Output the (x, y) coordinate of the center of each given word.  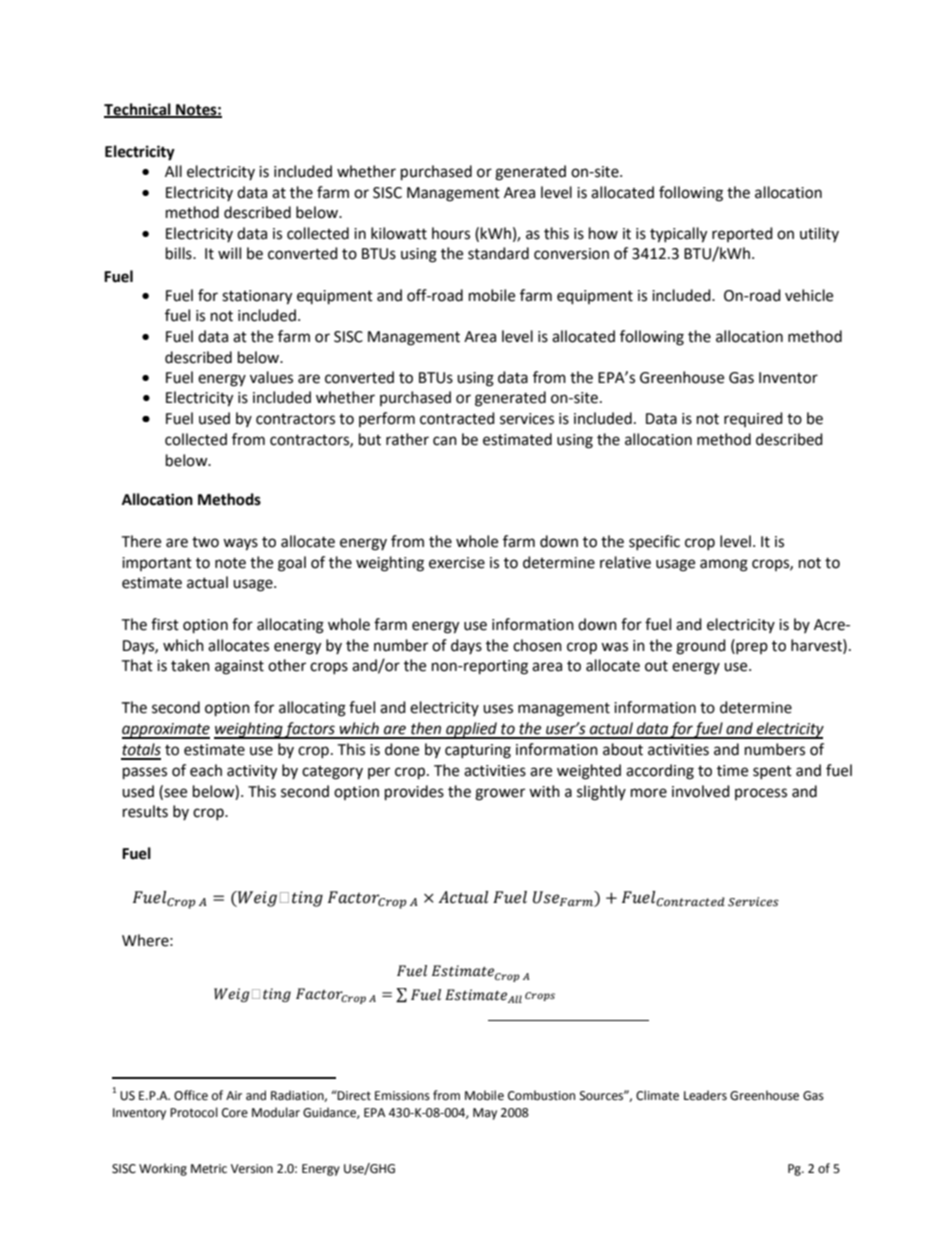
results (145, 811)
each (206, 770)
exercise (457, 563)
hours (451, 233)
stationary (257, 297)
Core (235, 1113)
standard (498, 253)
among (724, 565)
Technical (138, 110)
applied (472, 730)
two (205, 542)
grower (500, 794)
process (761, 794)
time (732, 771)
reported (742, 234)
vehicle (809, 295)
